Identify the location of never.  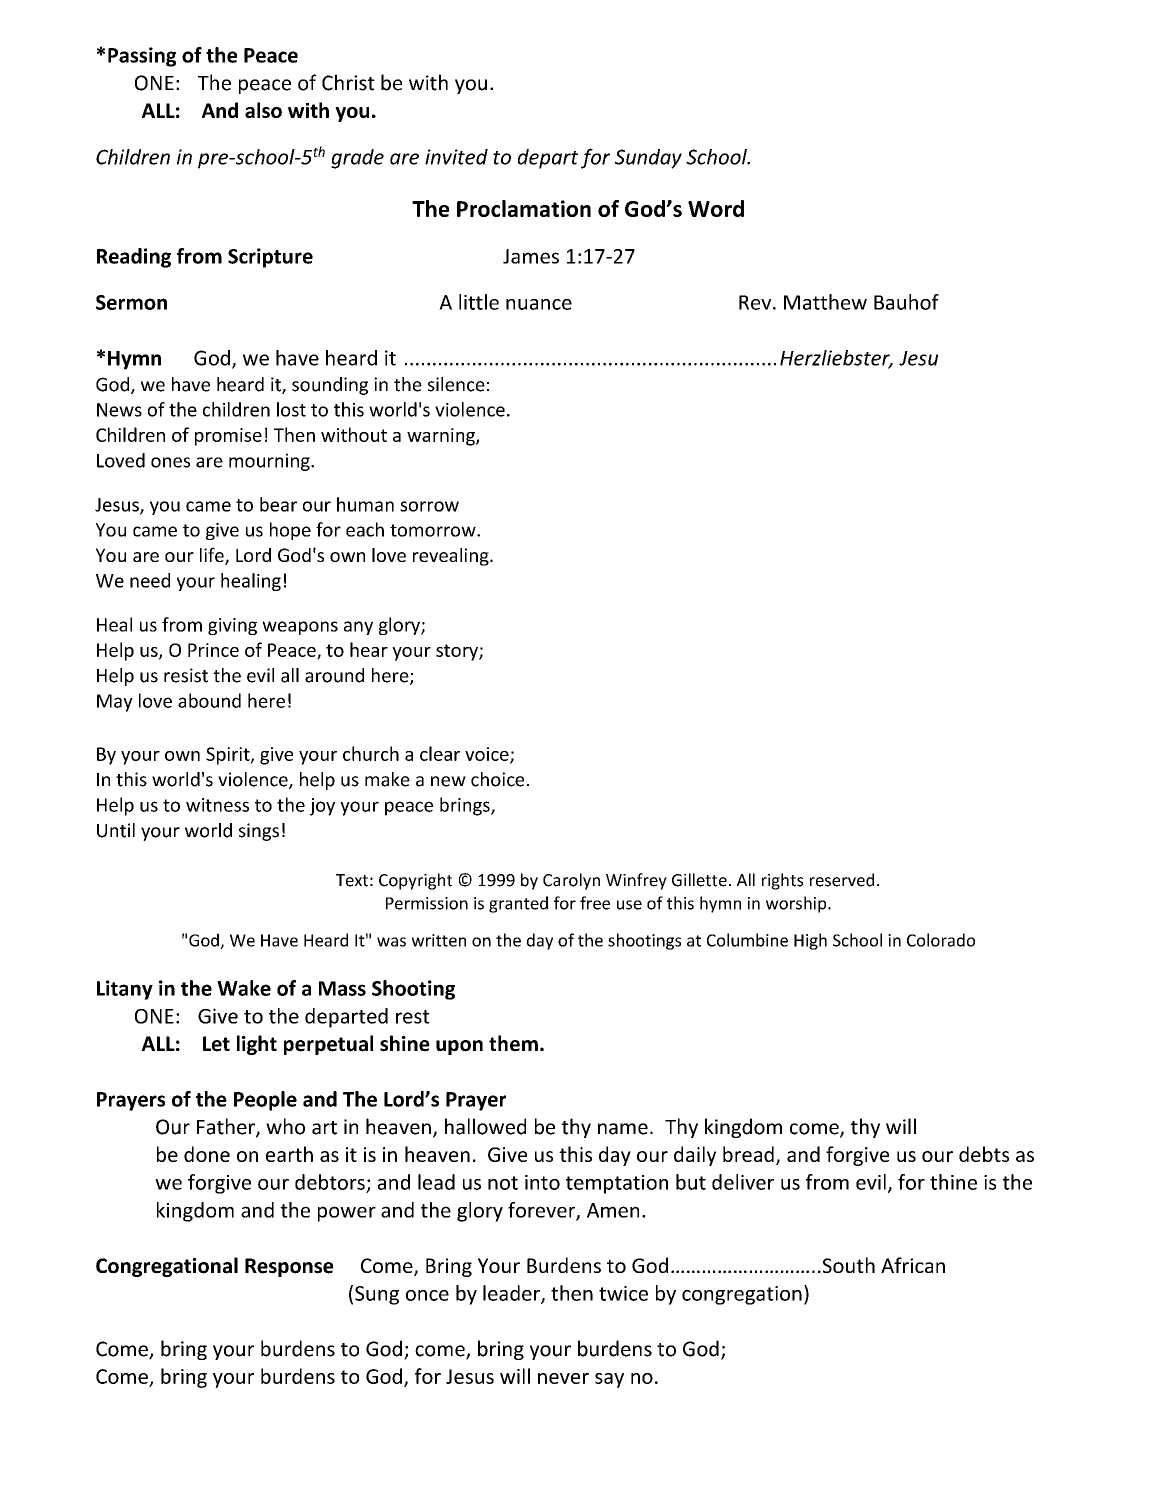
(563, 1378).
